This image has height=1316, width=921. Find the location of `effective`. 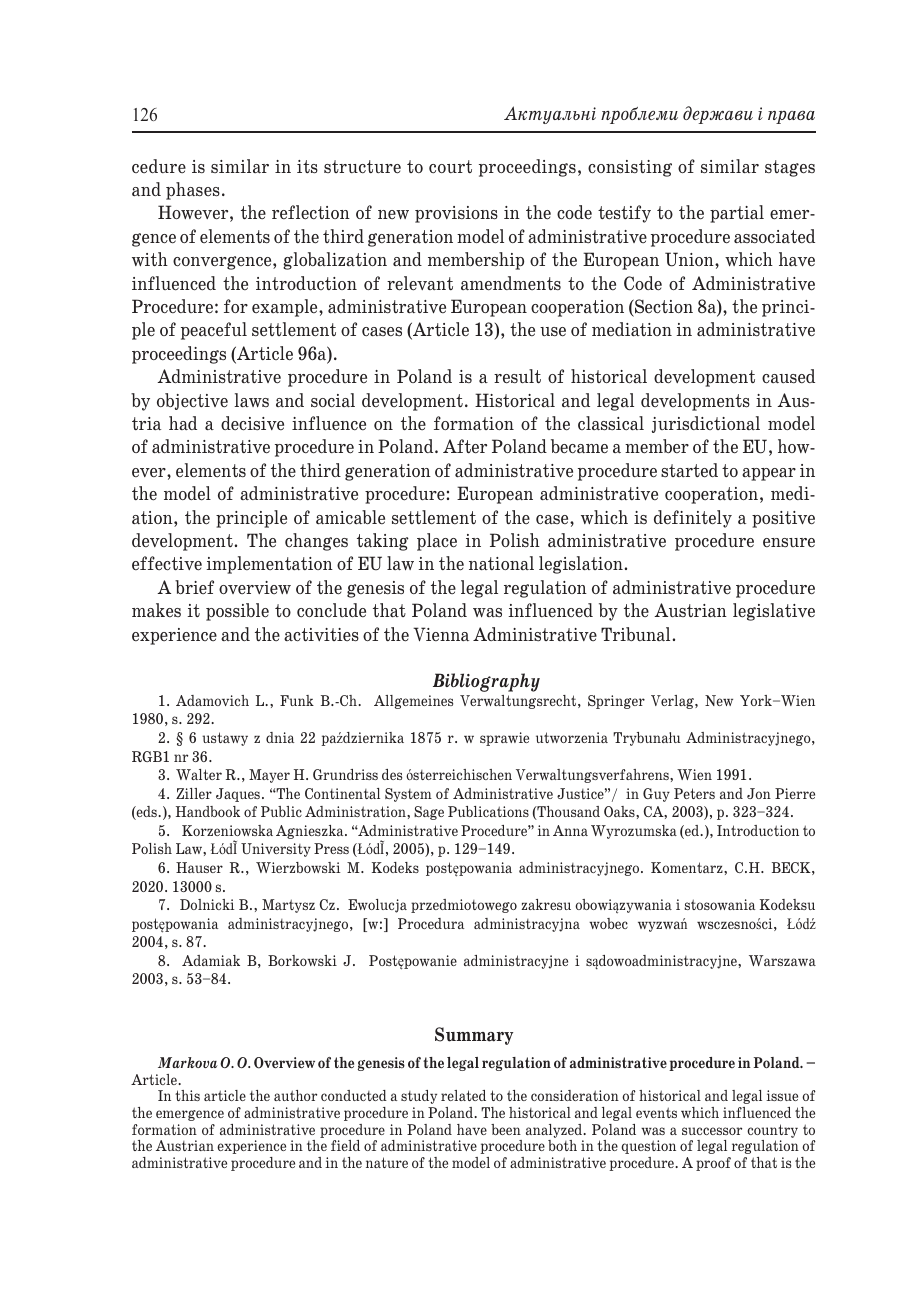

effective is located at coordinates (167, 563).
